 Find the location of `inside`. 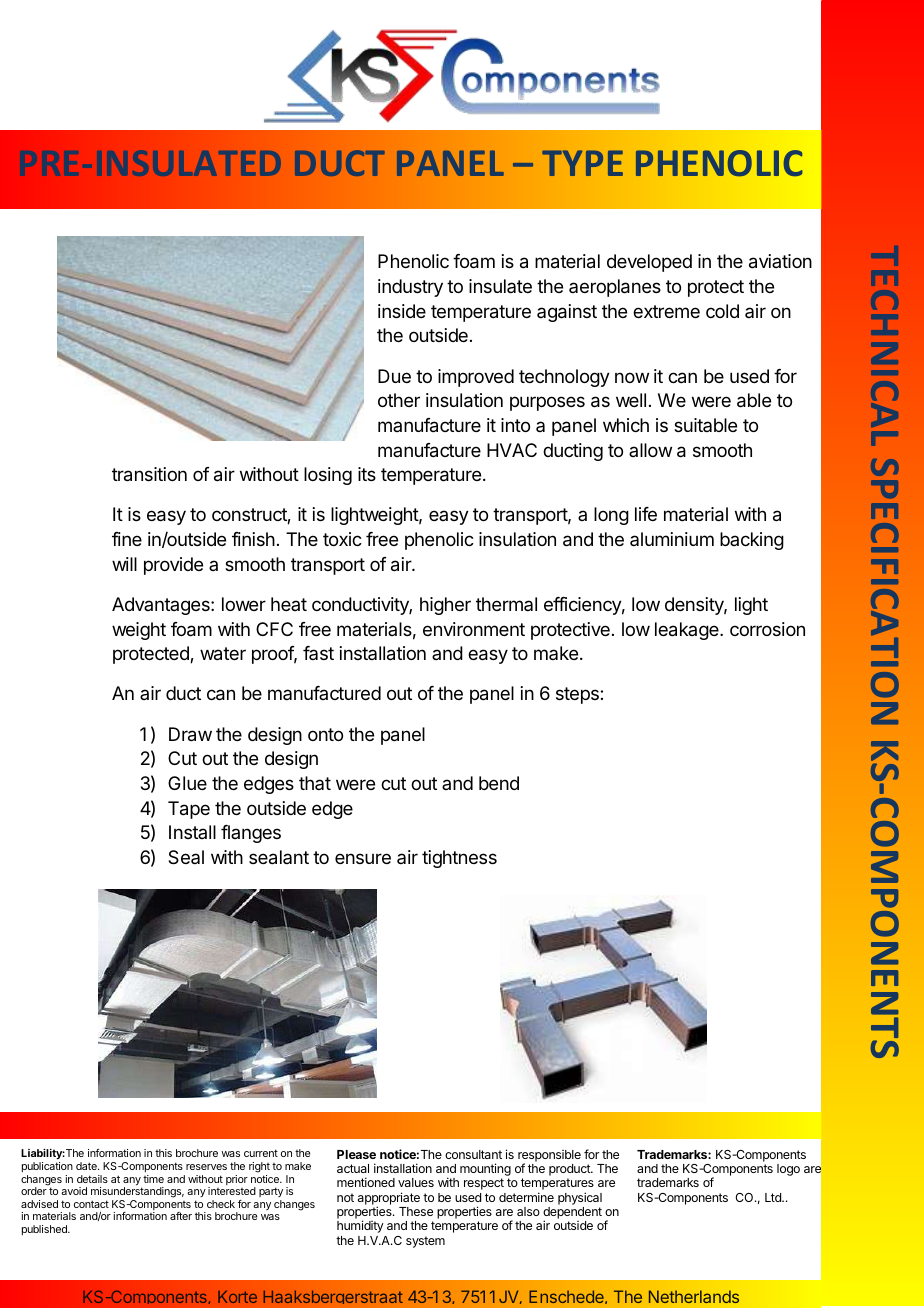

inside is located at coordinates (402, 311).
